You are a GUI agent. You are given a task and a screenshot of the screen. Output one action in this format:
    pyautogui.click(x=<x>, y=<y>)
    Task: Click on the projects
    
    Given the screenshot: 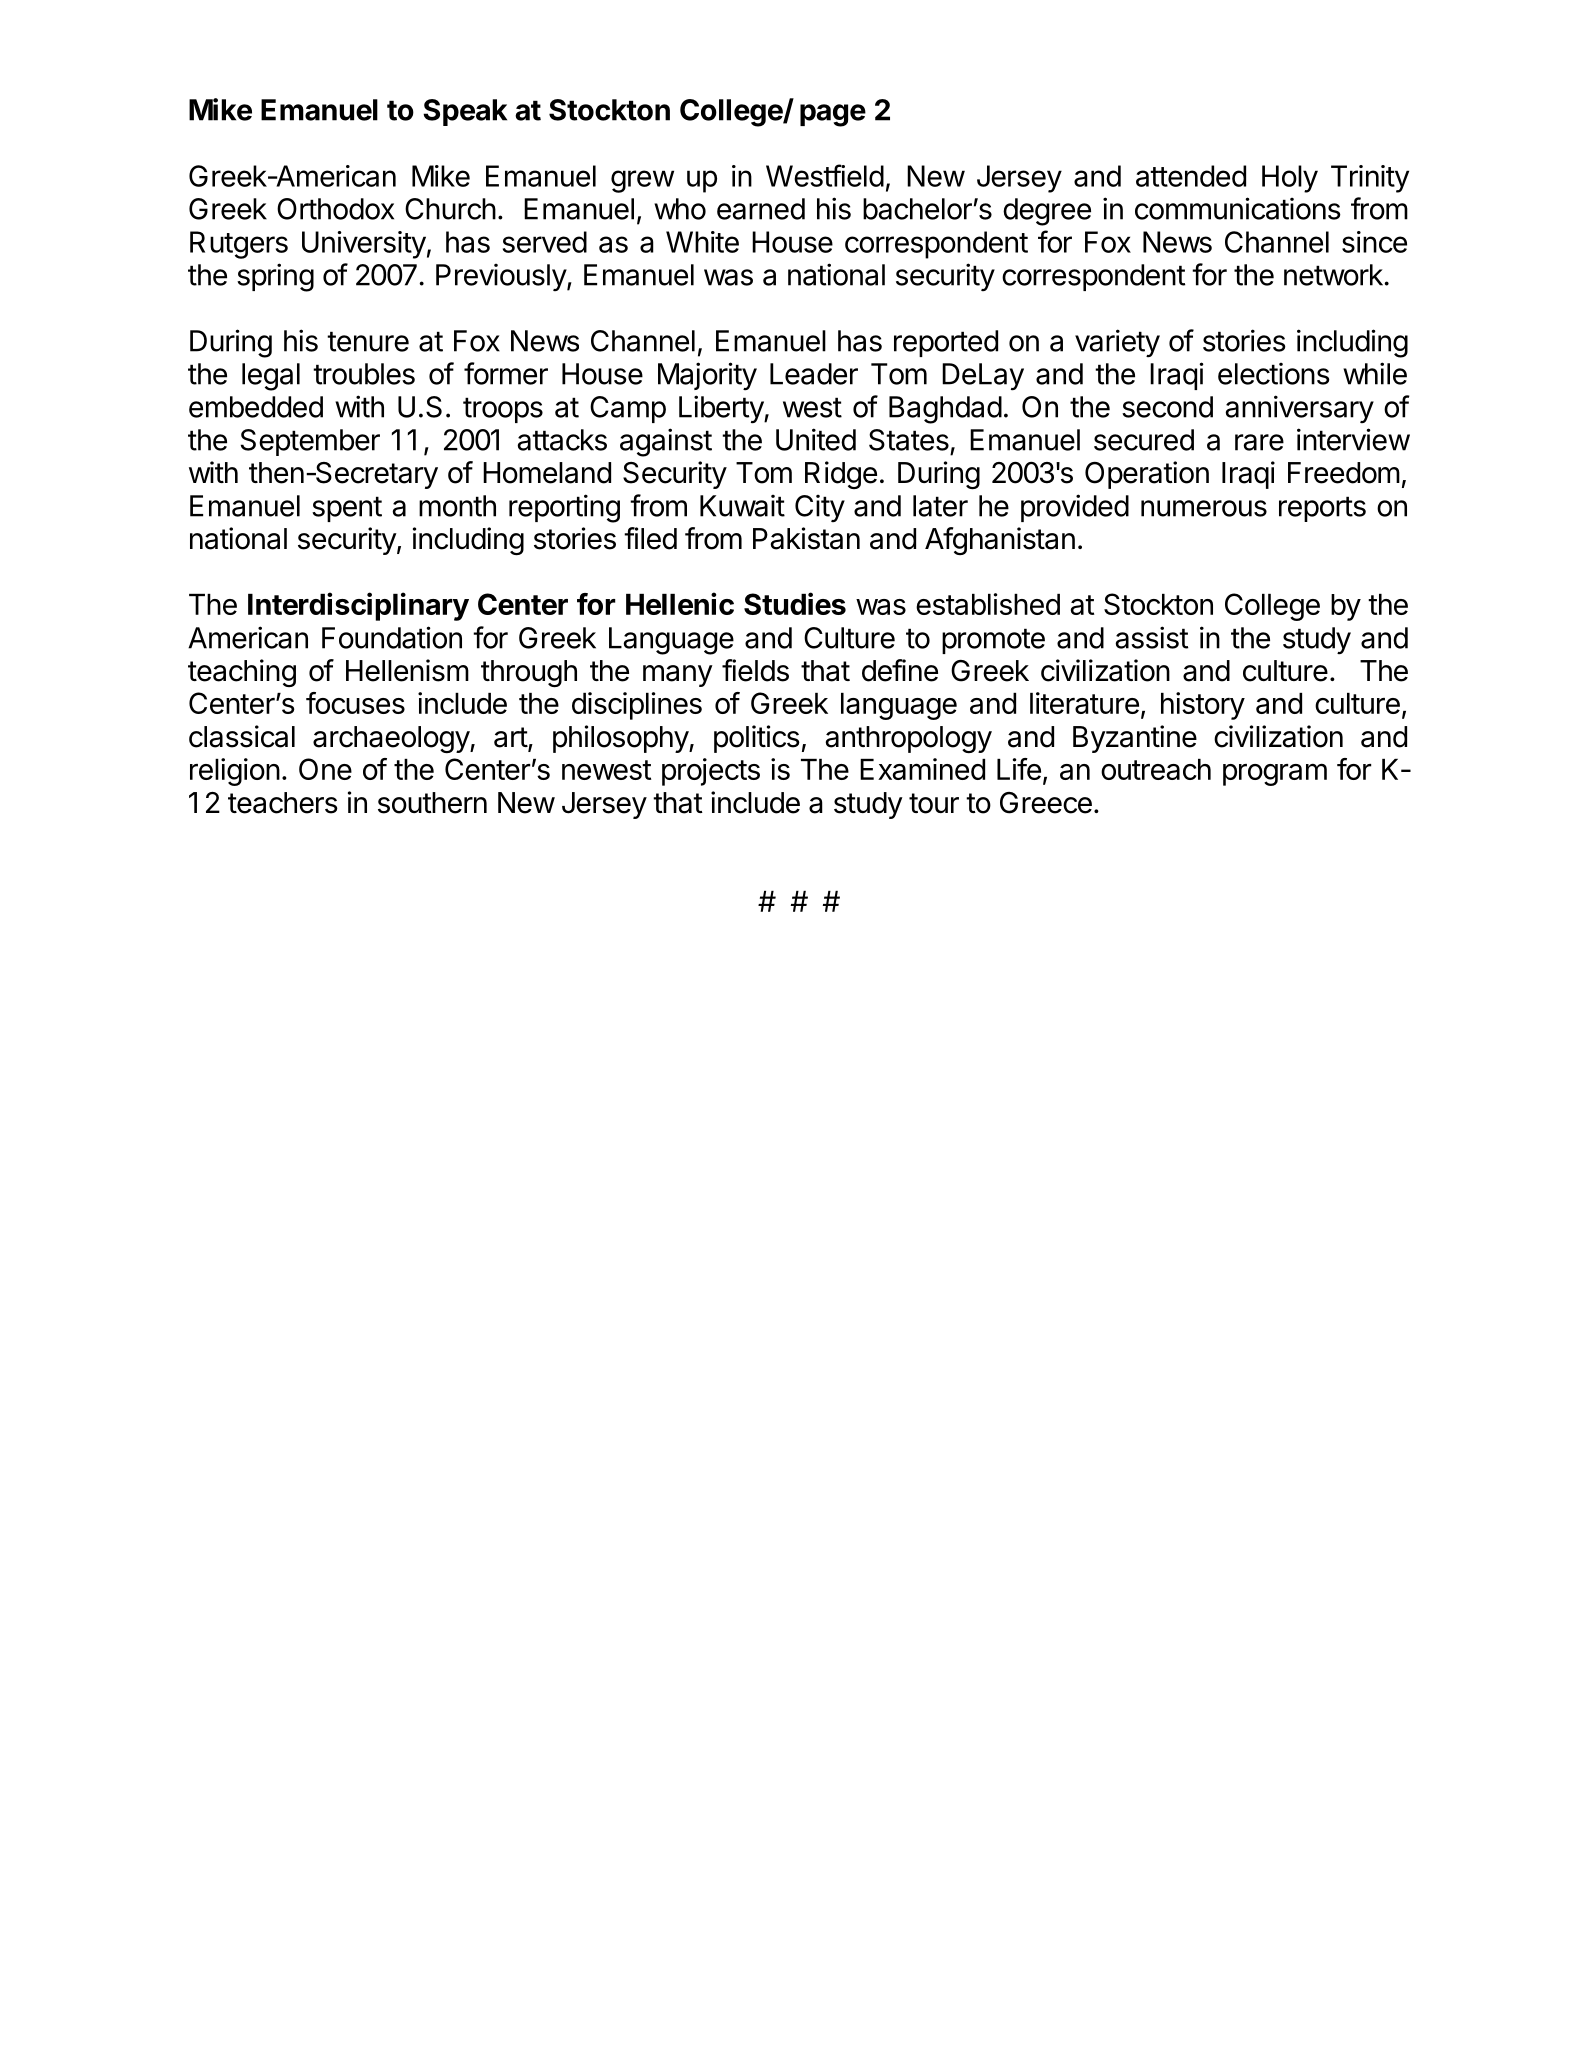 What is the action you would take?
    pyautogui.click(x=711, y=772)
